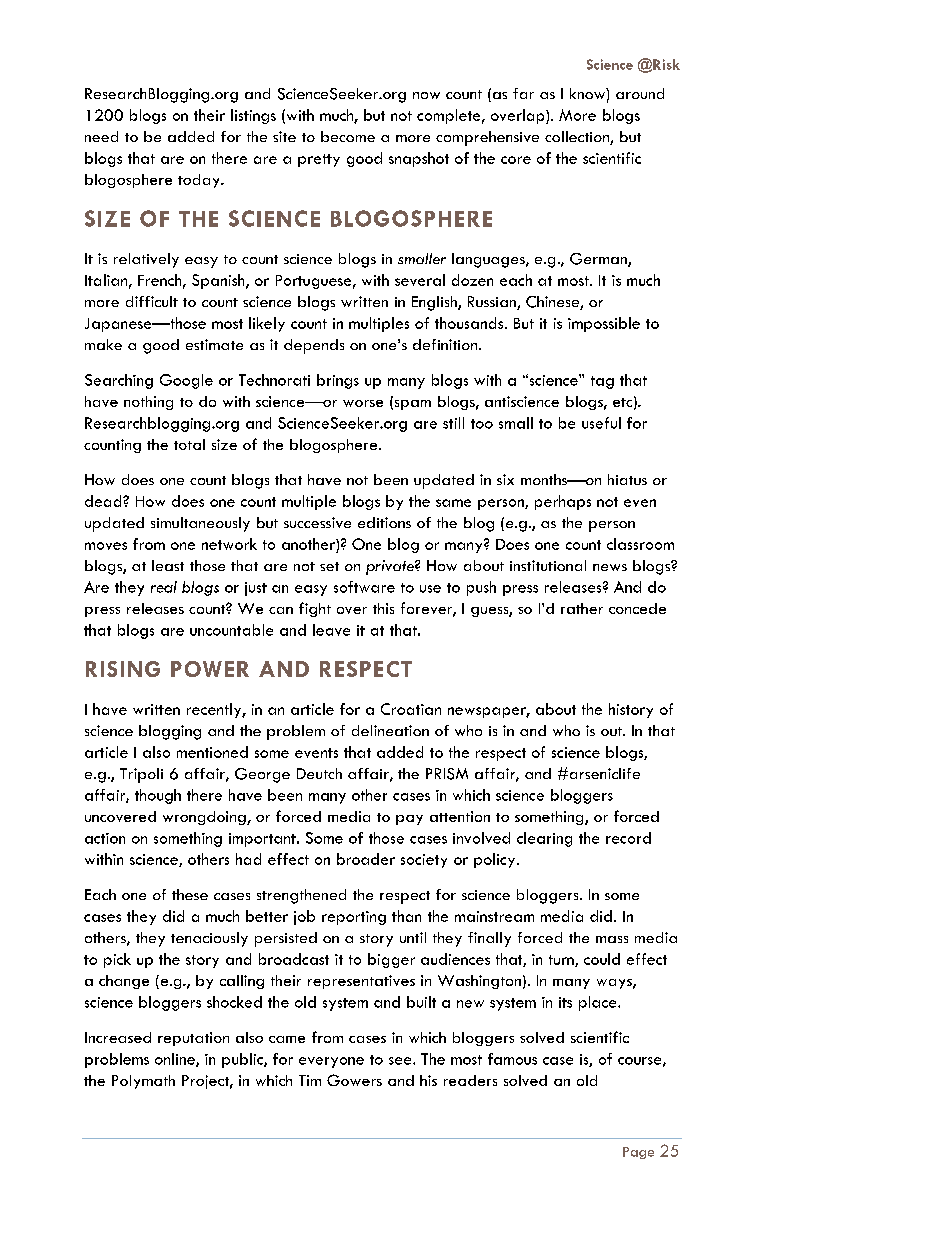  Describe the element at coordinates (101, 136) in the screenshot. I see `need` at that location.
